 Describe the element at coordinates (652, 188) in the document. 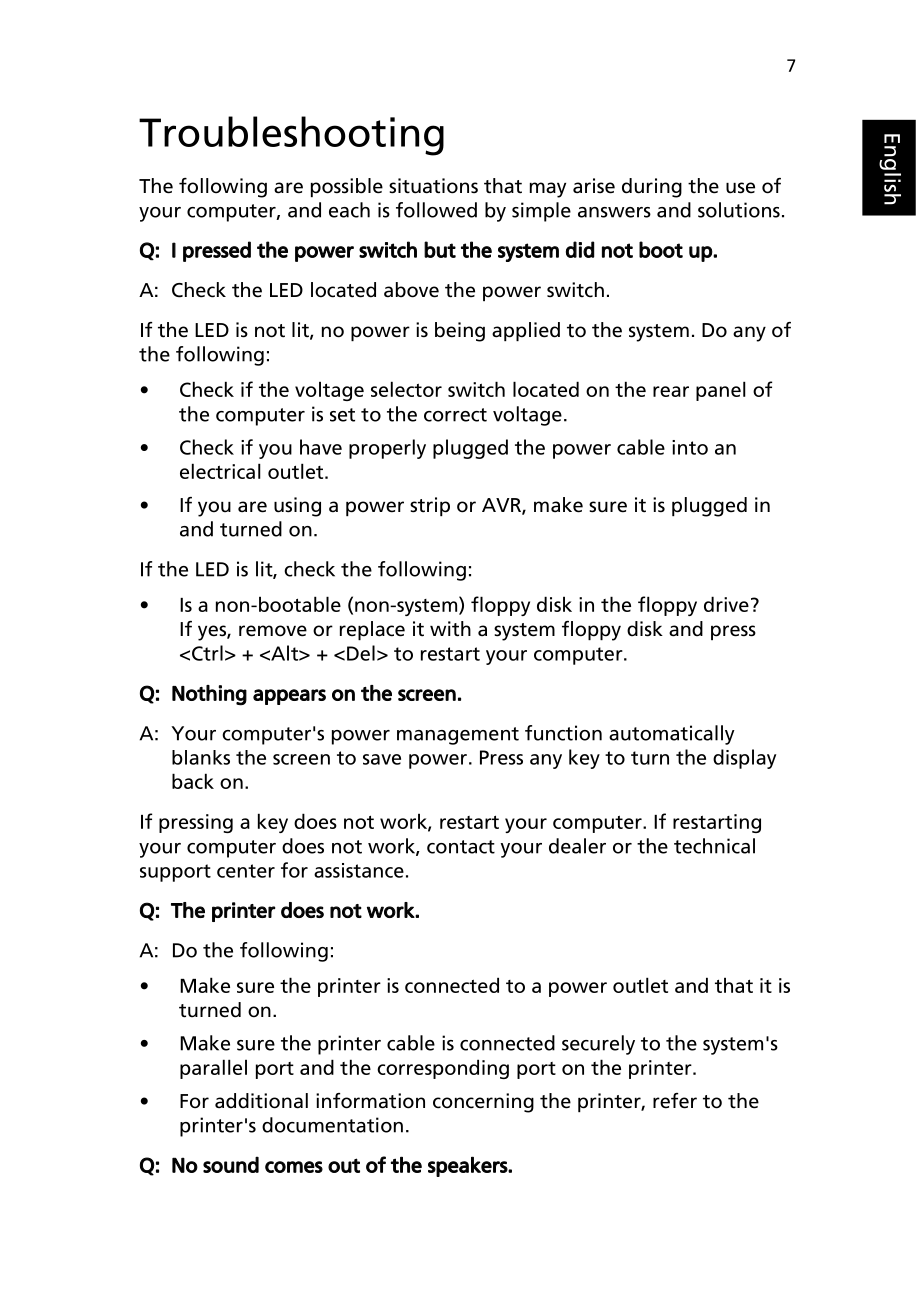

I see `during` at that location.
